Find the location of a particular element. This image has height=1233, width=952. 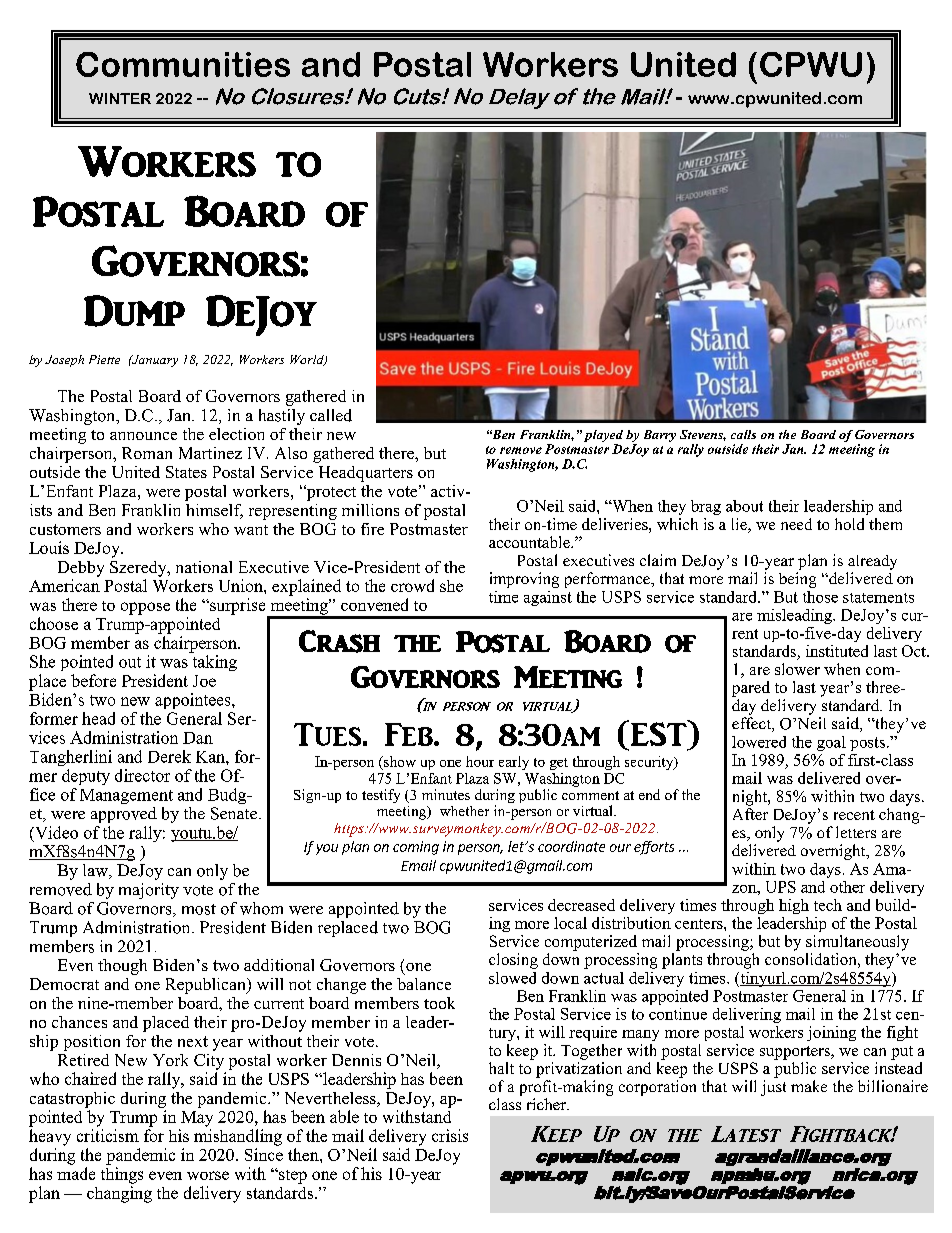

Management is located at coordinates (126, 796).
